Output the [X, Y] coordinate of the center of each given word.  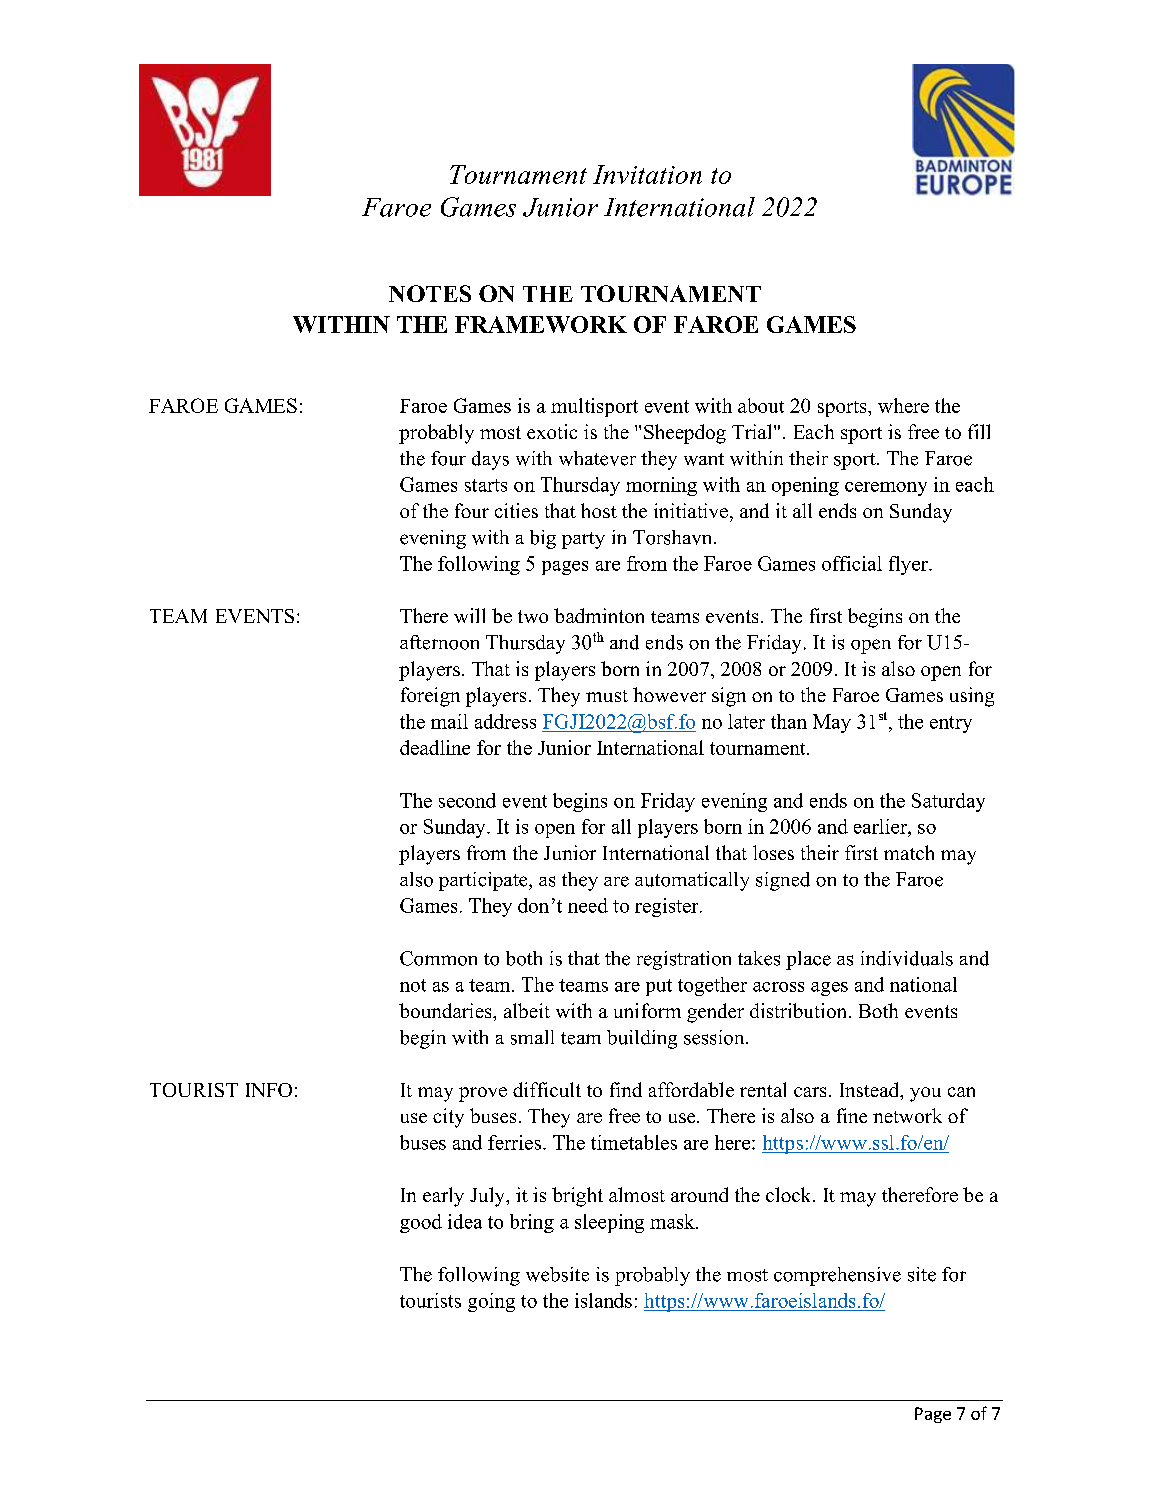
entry [951, 724]
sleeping [609, 1223]
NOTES [430, 293]
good [421, 1223]
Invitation [647, 174]
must [607, 696]
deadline [435, 747]
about [761, 405]
